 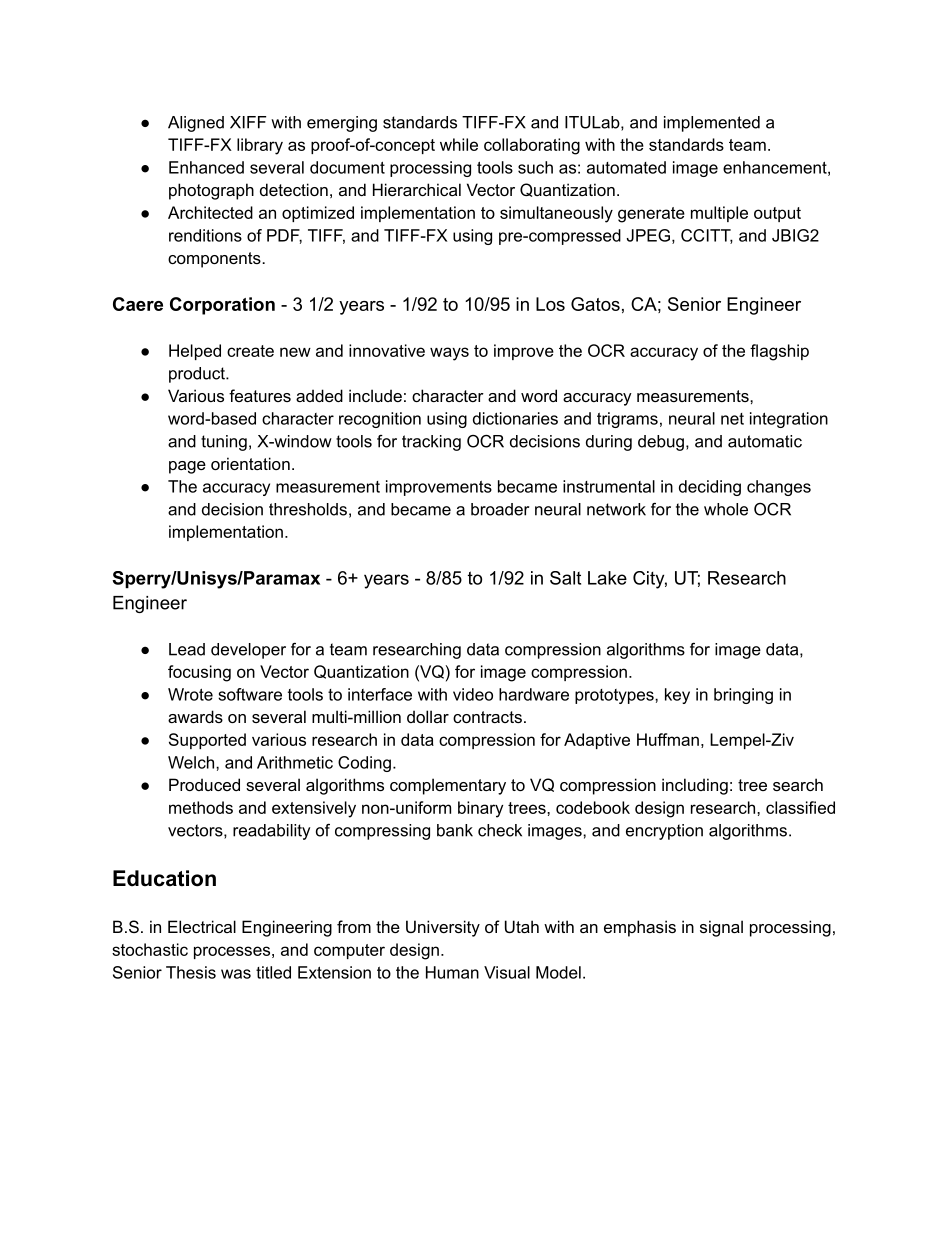 I want to click on Human, so click(x=452, y=972).
